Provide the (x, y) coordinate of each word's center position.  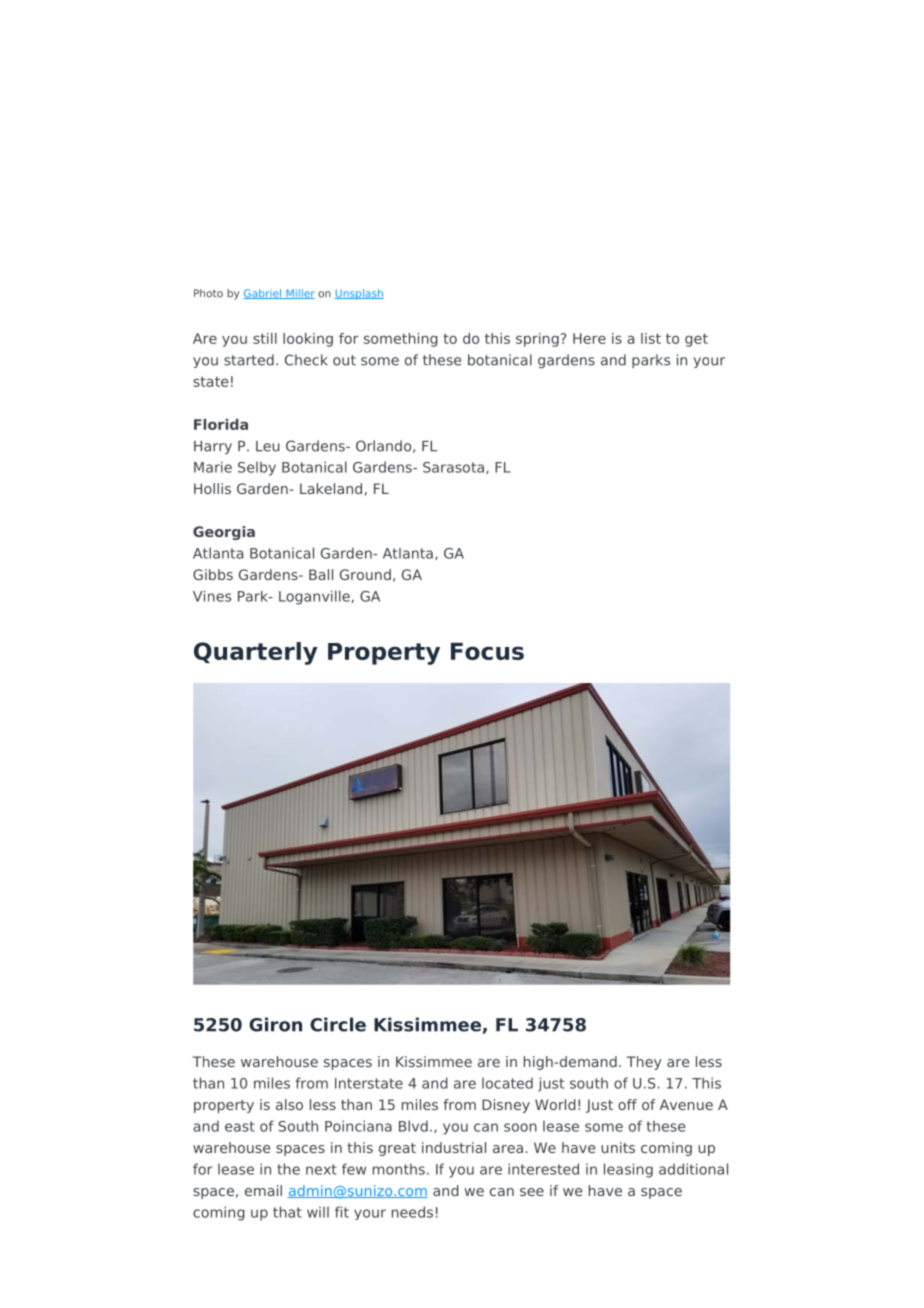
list (651, 338)
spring (537, 340)
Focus (487, 651)
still (265, 338)
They (644, 1063)
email (263, 1190)
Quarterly (256, 653)
